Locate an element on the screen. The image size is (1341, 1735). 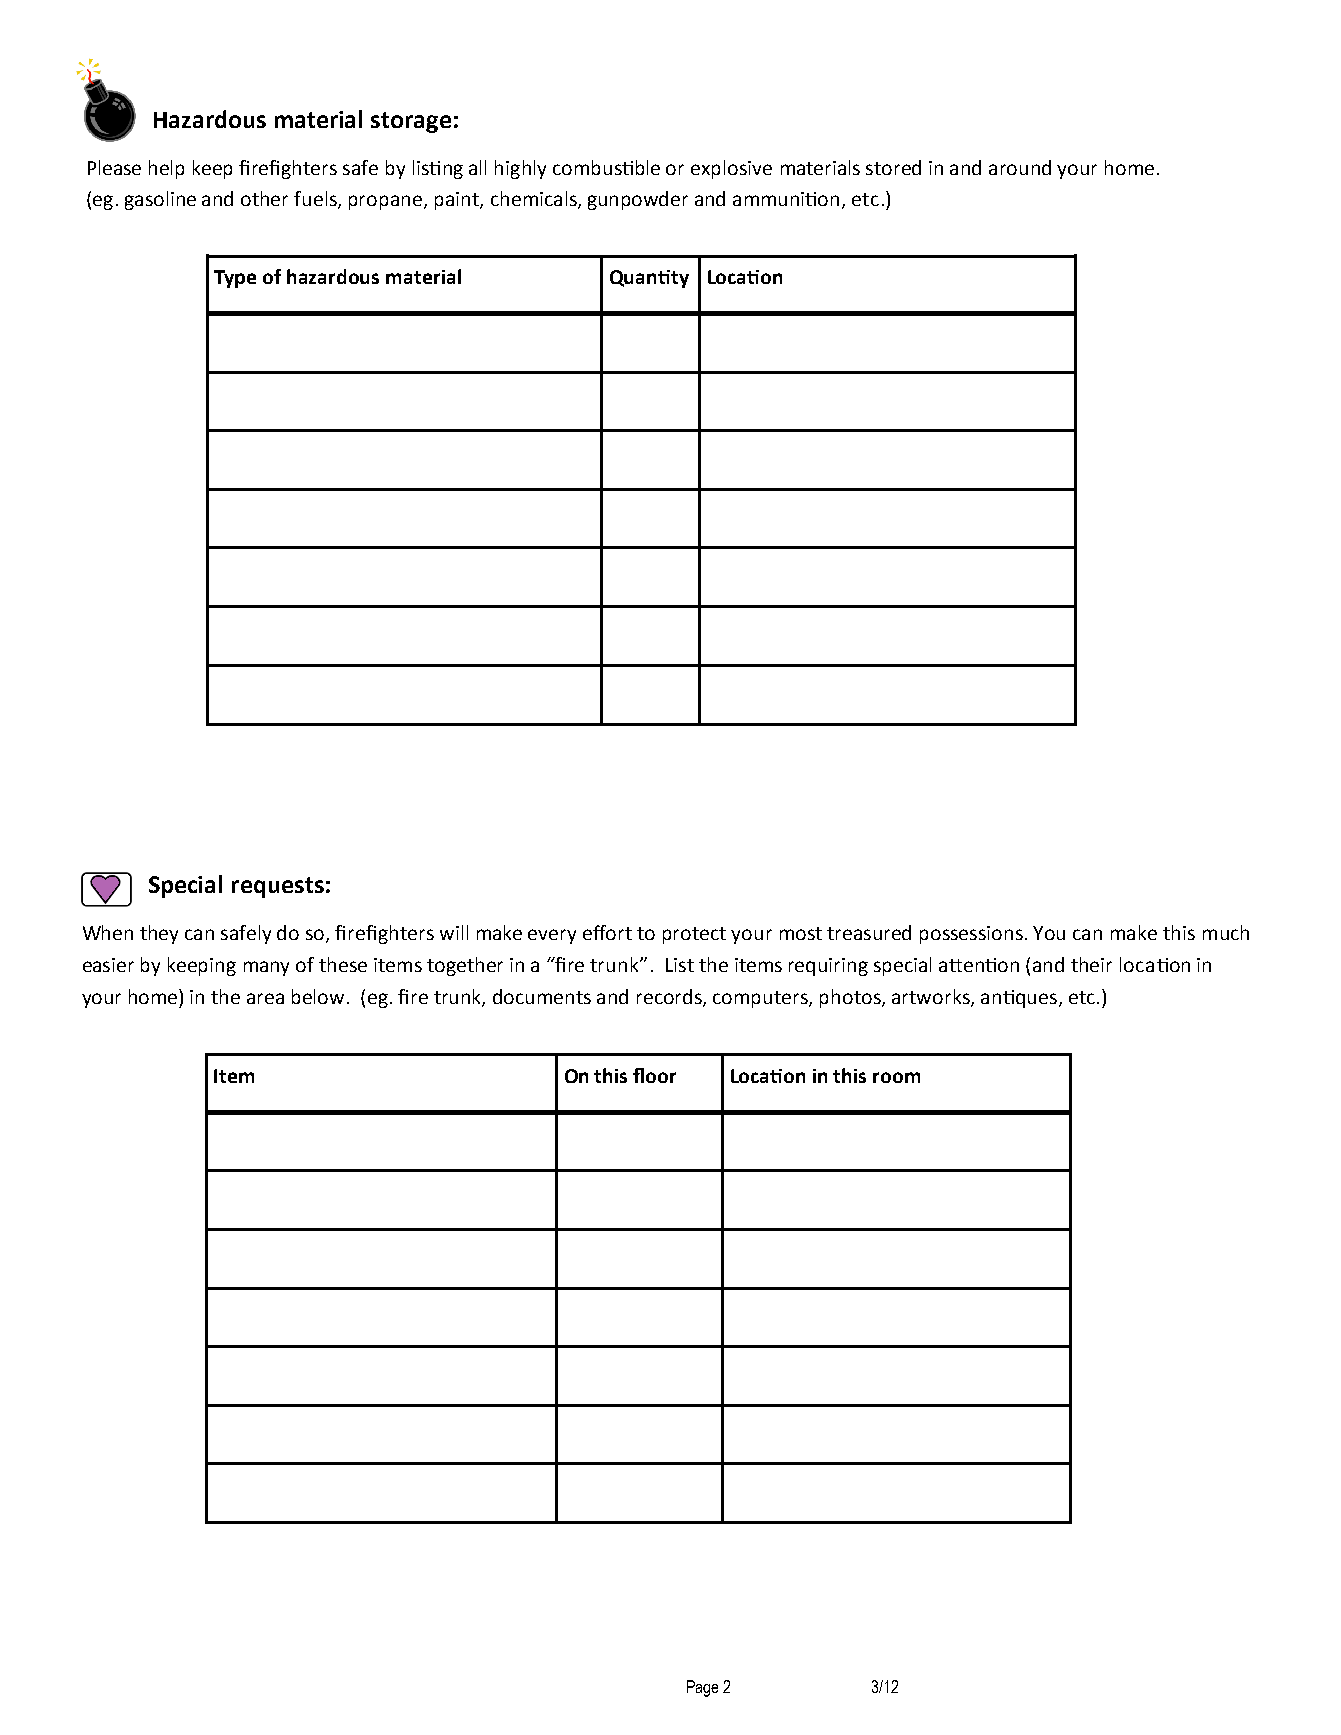
effort is located at coordinates (607, 932).
